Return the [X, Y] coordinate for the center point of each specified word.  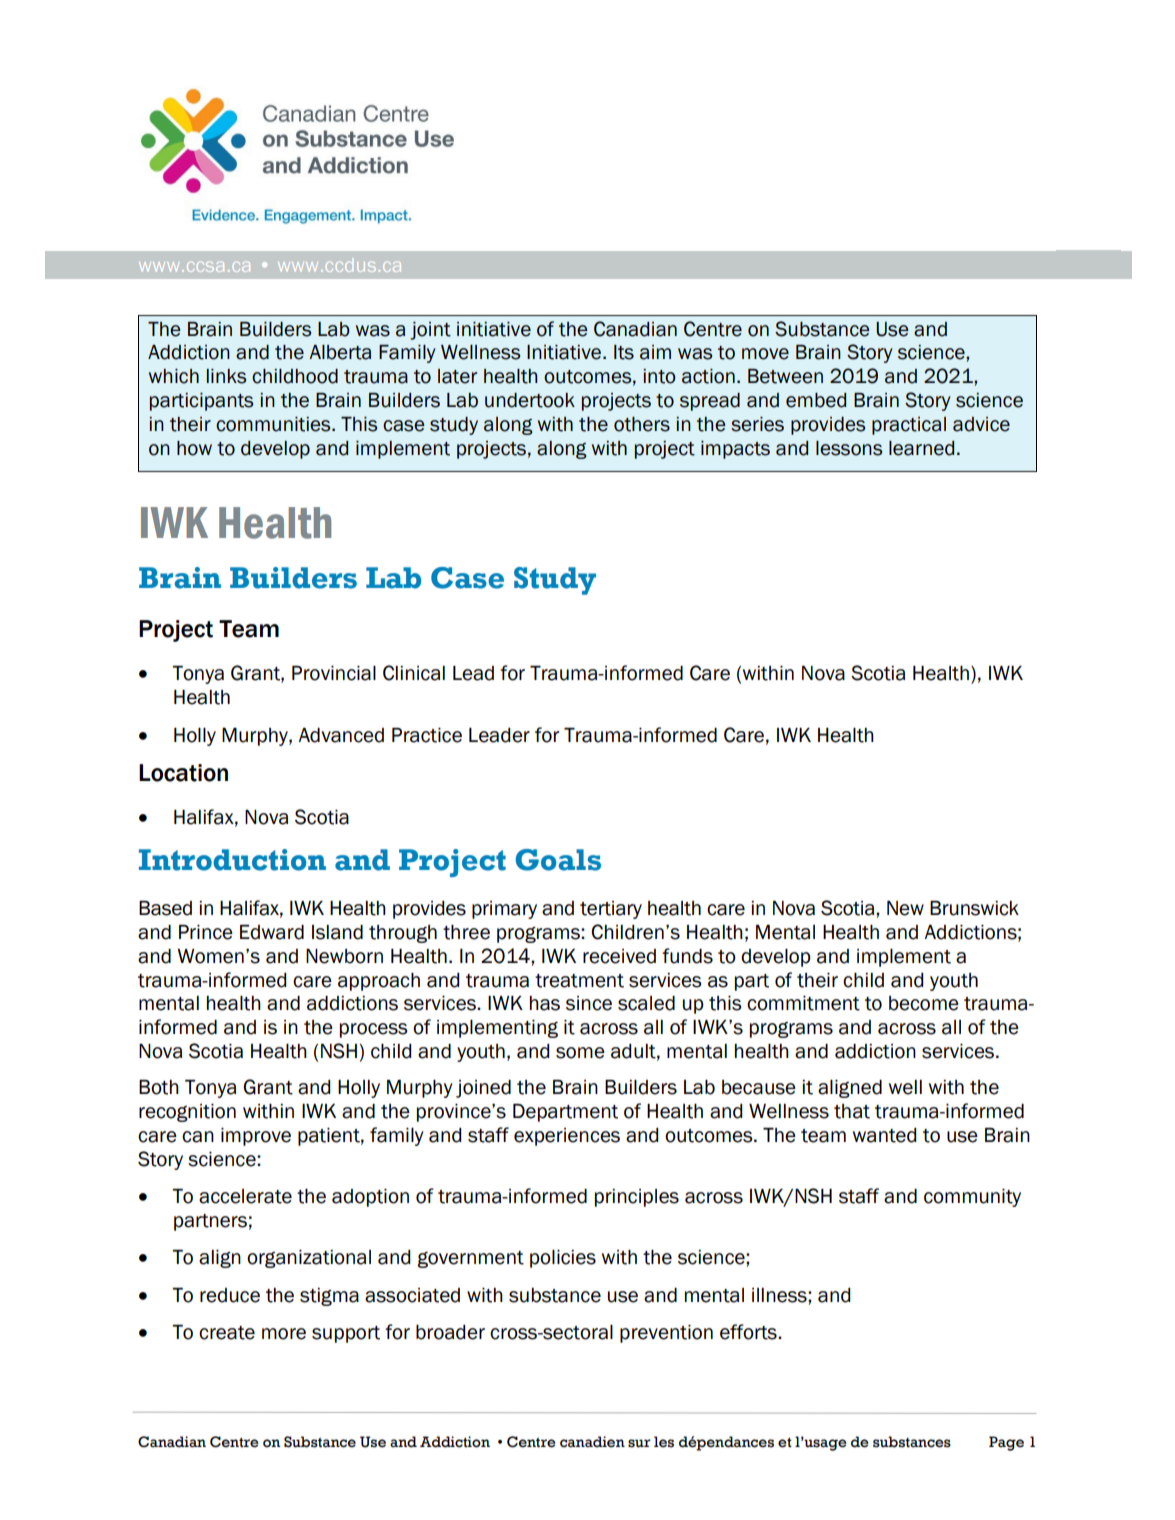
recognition [187, 1113]
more [284, 1334]
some [580, 1053]
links [226, 376]
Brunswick [974, 908]
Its [624, 352]
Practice [427, 735]
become [924, 1003]
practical [909, 426]
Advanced [341, 735]
